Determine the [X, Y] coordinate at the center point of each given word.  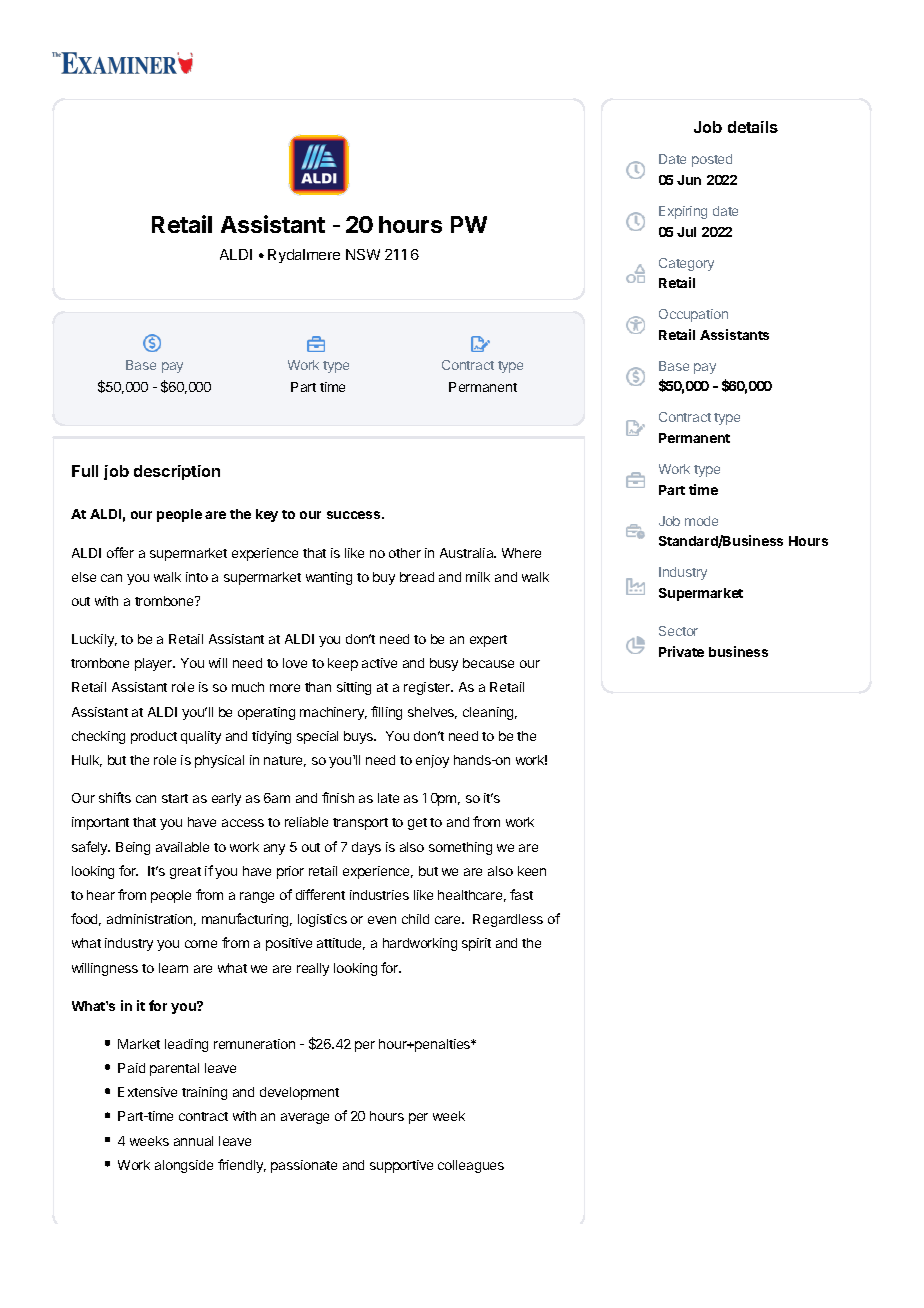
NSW [363, 254]
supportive [401, 1166]
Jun [689, 180]
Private [681, 651]
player [155, 664]
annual [193, 1141]
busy [444, 664]
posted [712, 160]
